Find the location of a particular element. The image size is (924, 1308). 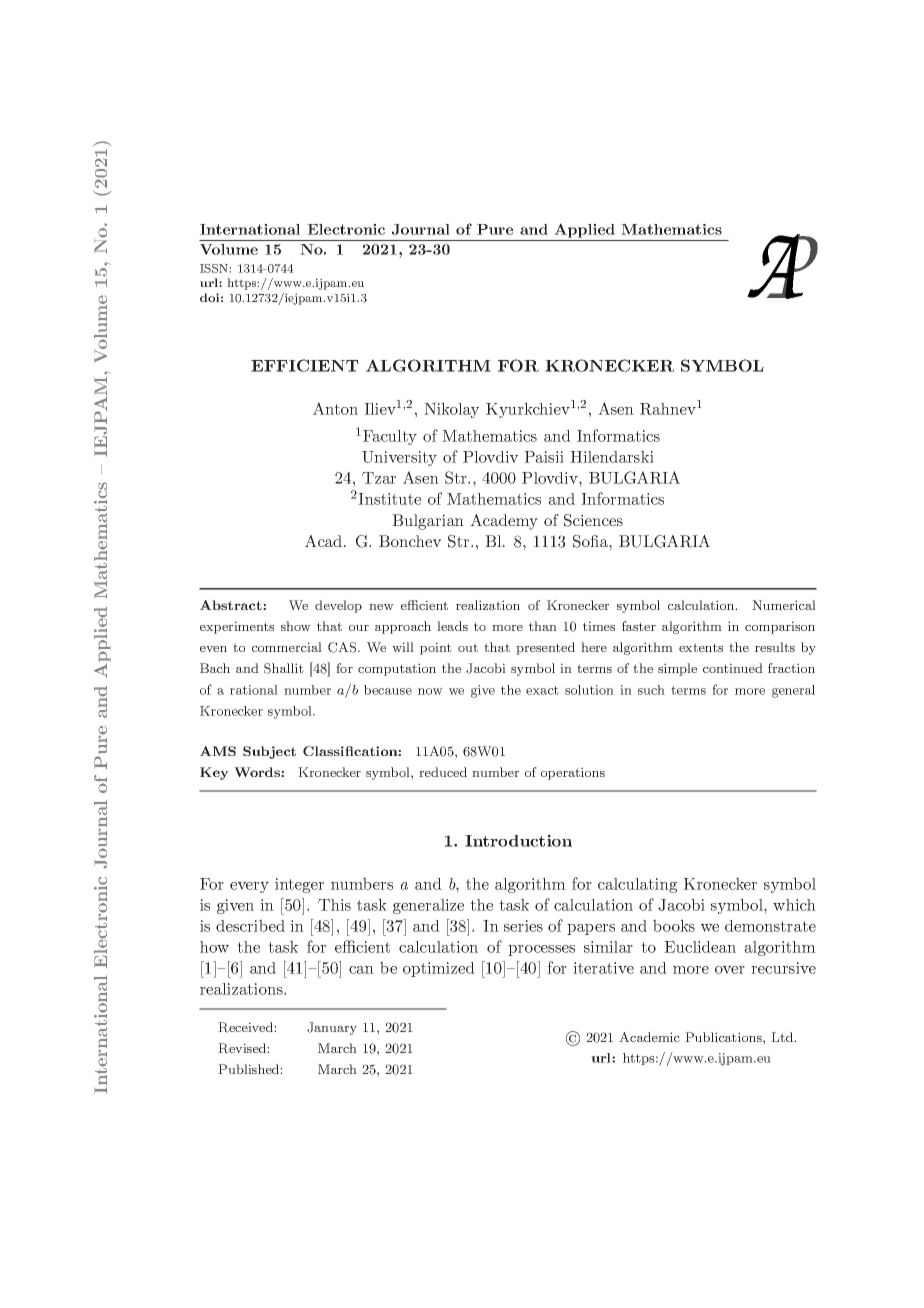

January is located at coordinates (332, 1028).
